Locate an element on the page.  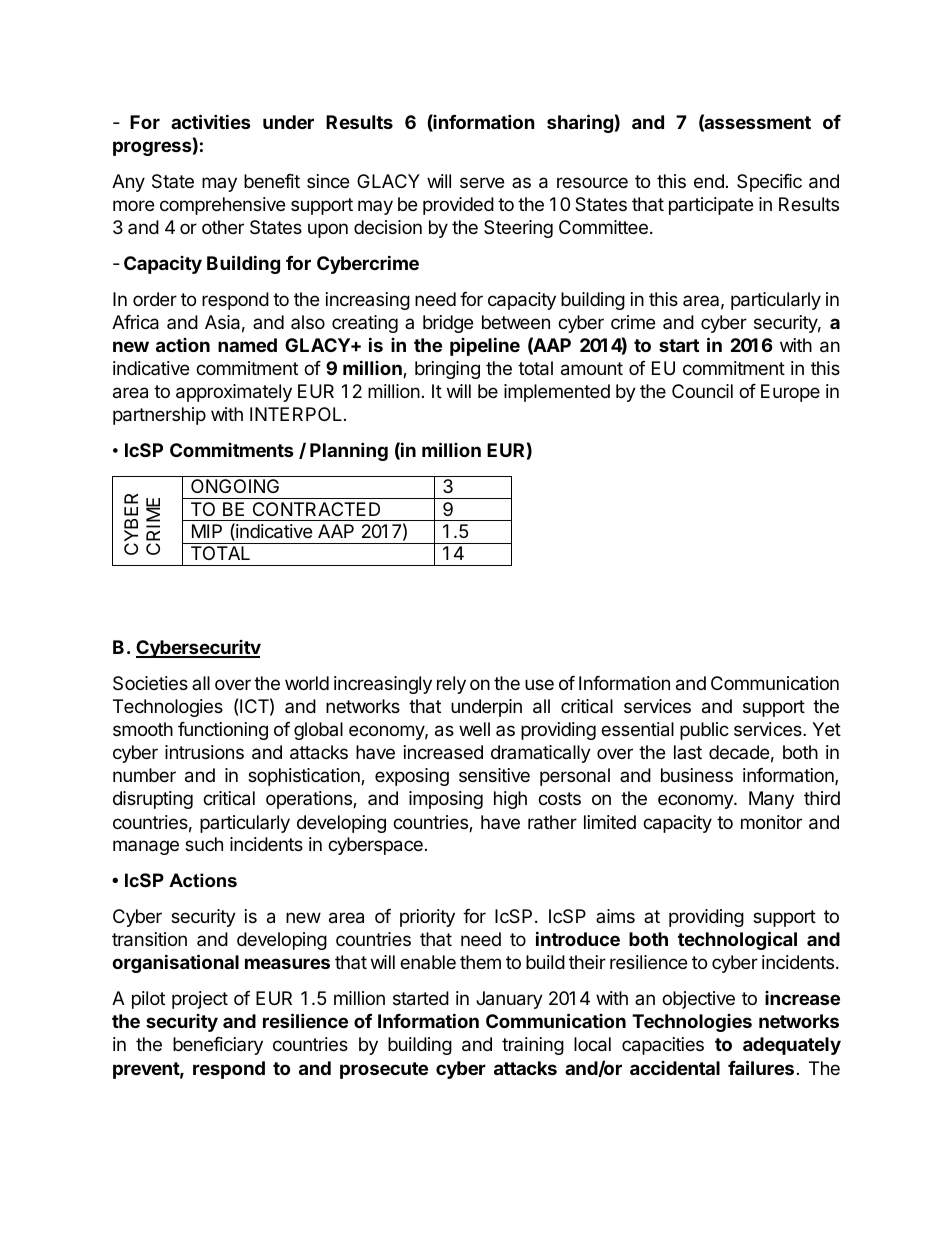
implemented is located at coordinates (557, 393).
